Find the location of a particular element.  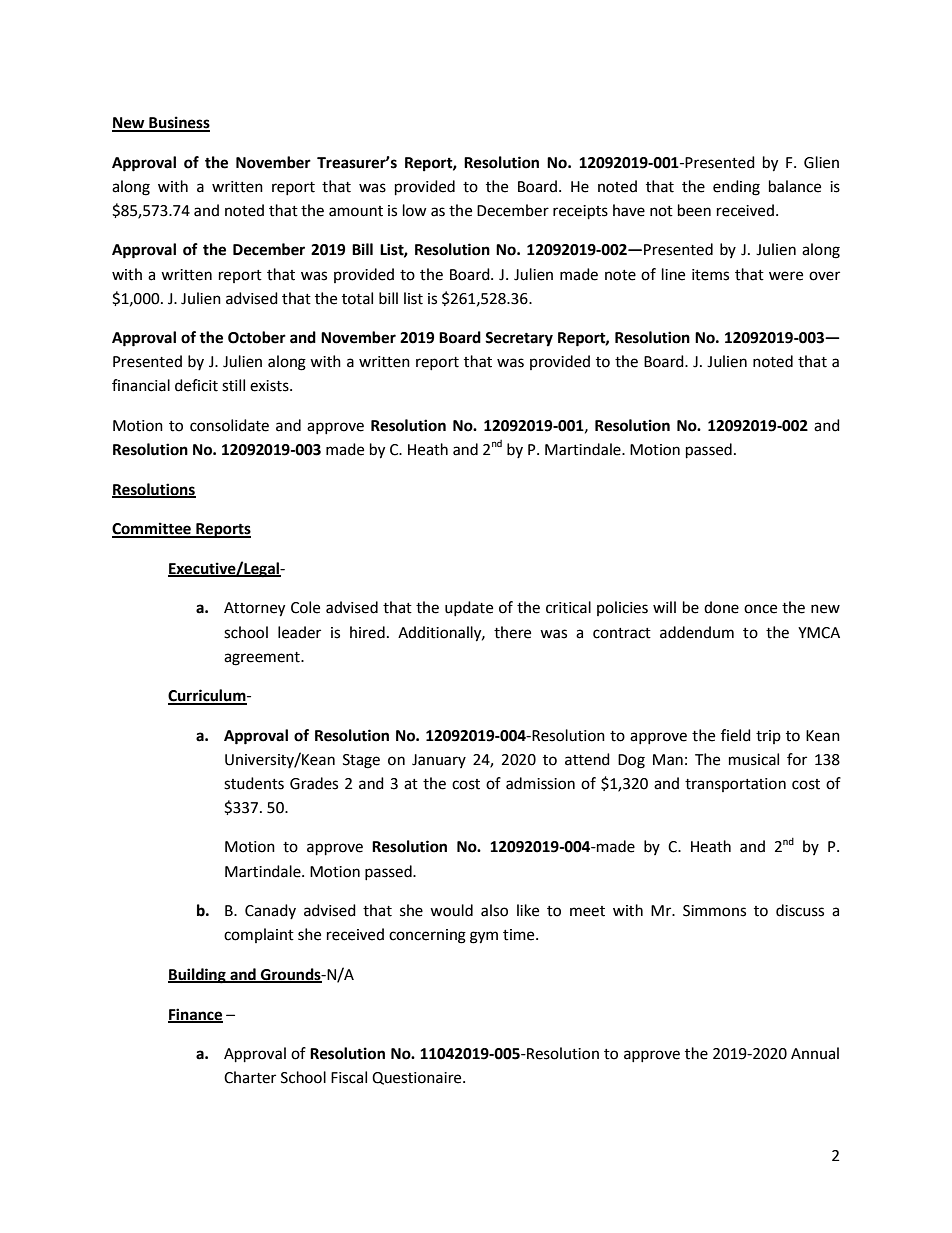

Business is located at coordinates (178, 123).
